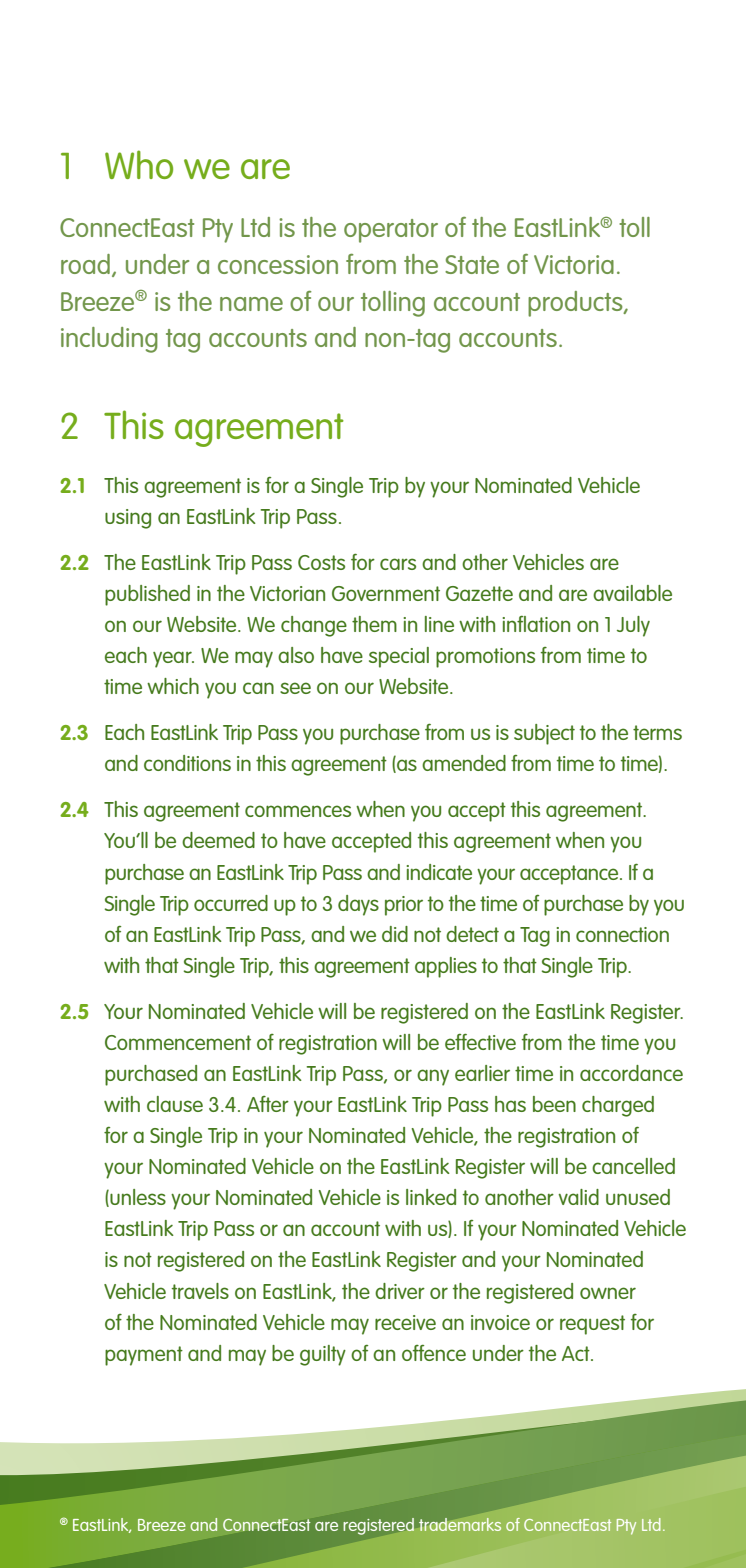 Image resolution: width=746 pixels, height=1568 pixels. Describe the element at coordinates (218, 840) in the screenshot. I see `deemed` at that location.
